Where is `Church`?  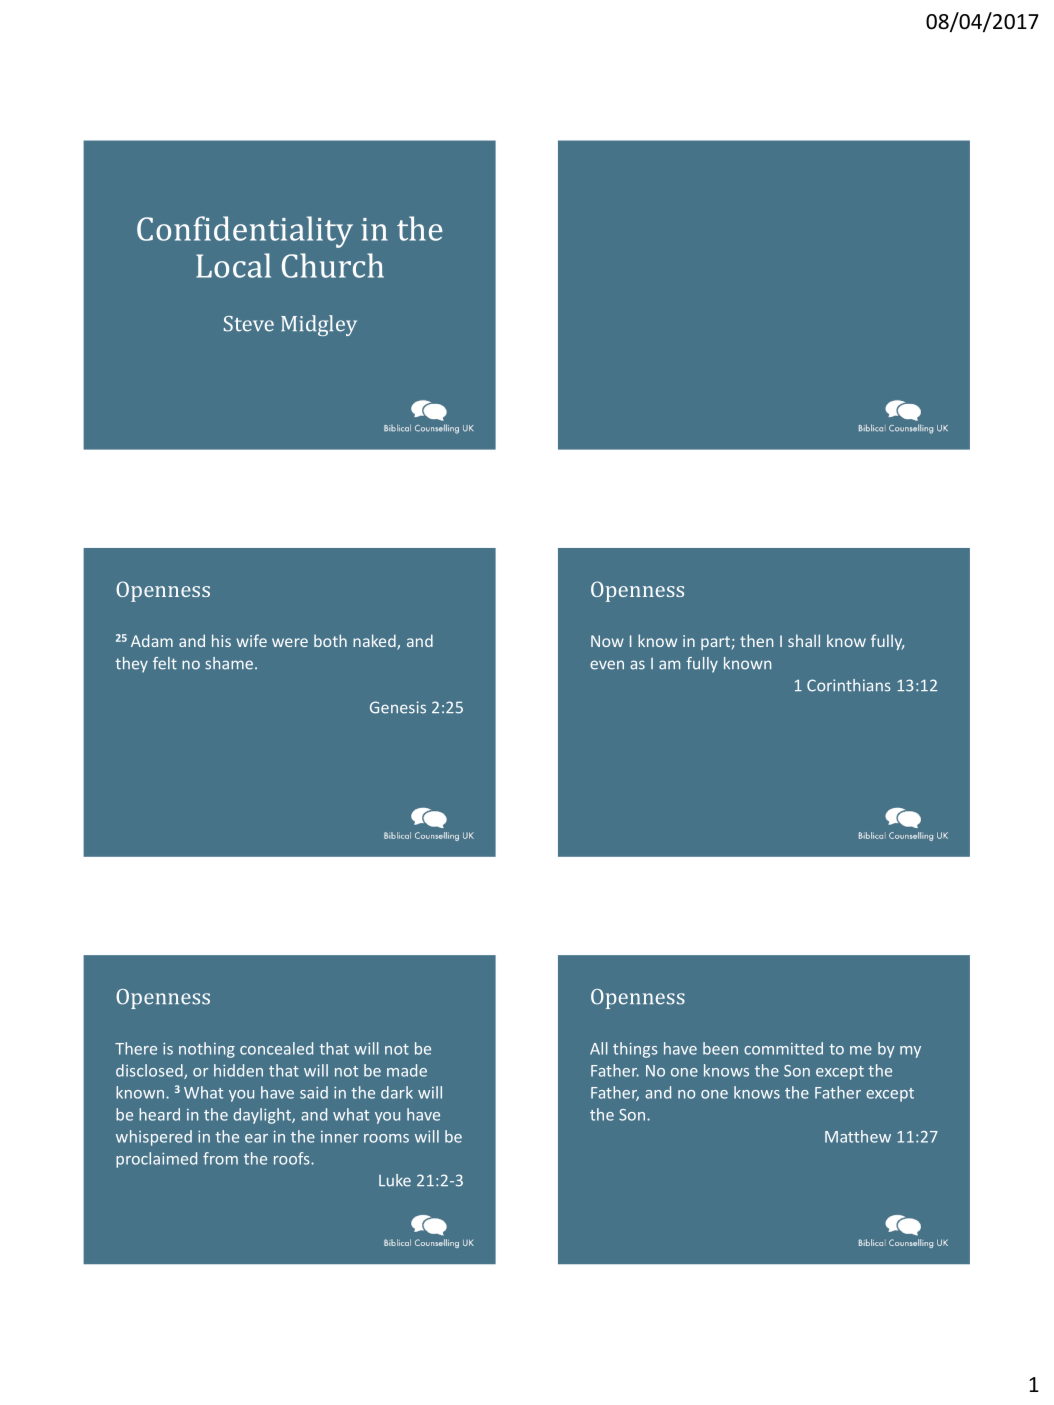 Church is located at coordinates (333, 265).
